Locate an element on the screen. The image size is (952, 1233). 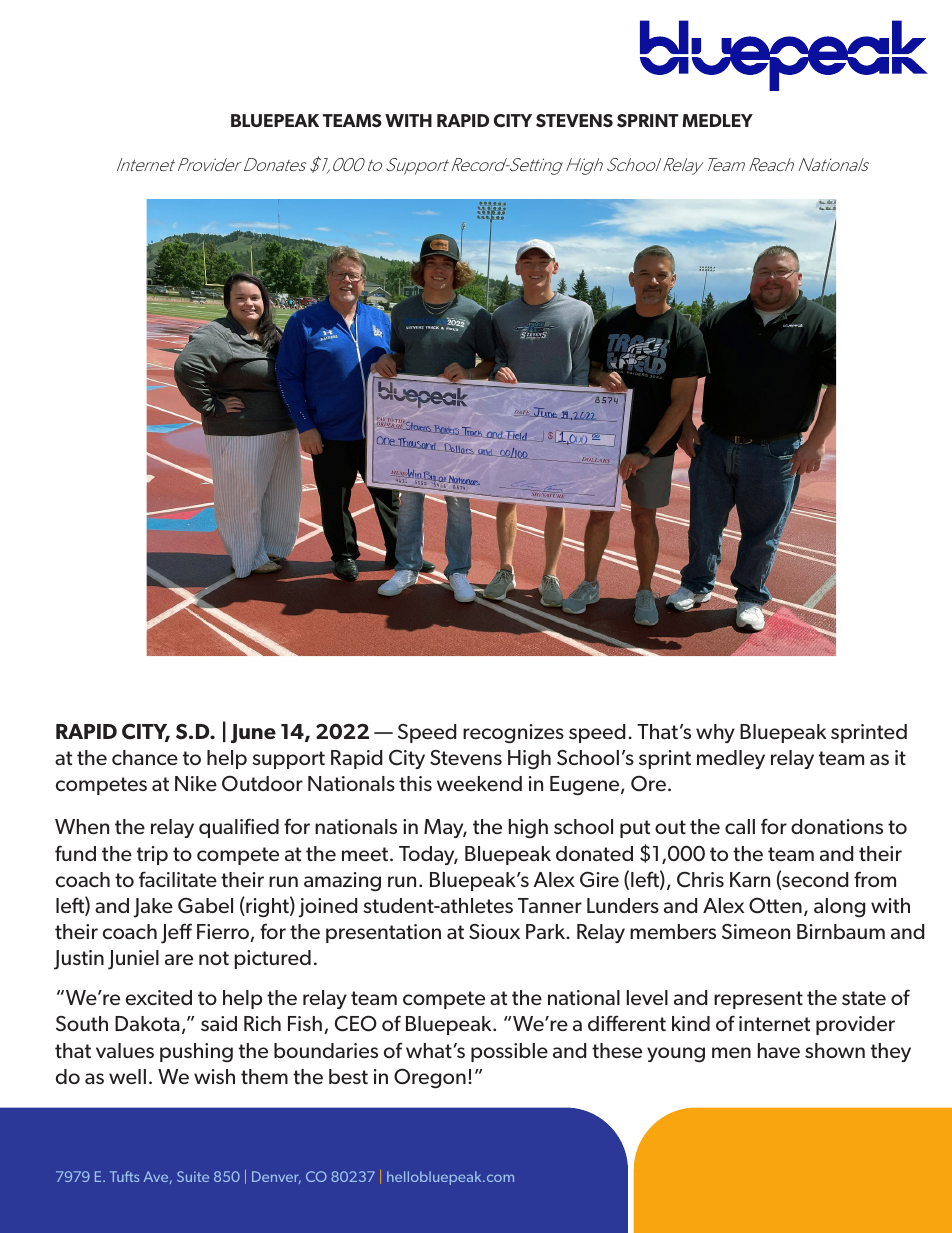
wish is located at coordinates (214, 1076).
